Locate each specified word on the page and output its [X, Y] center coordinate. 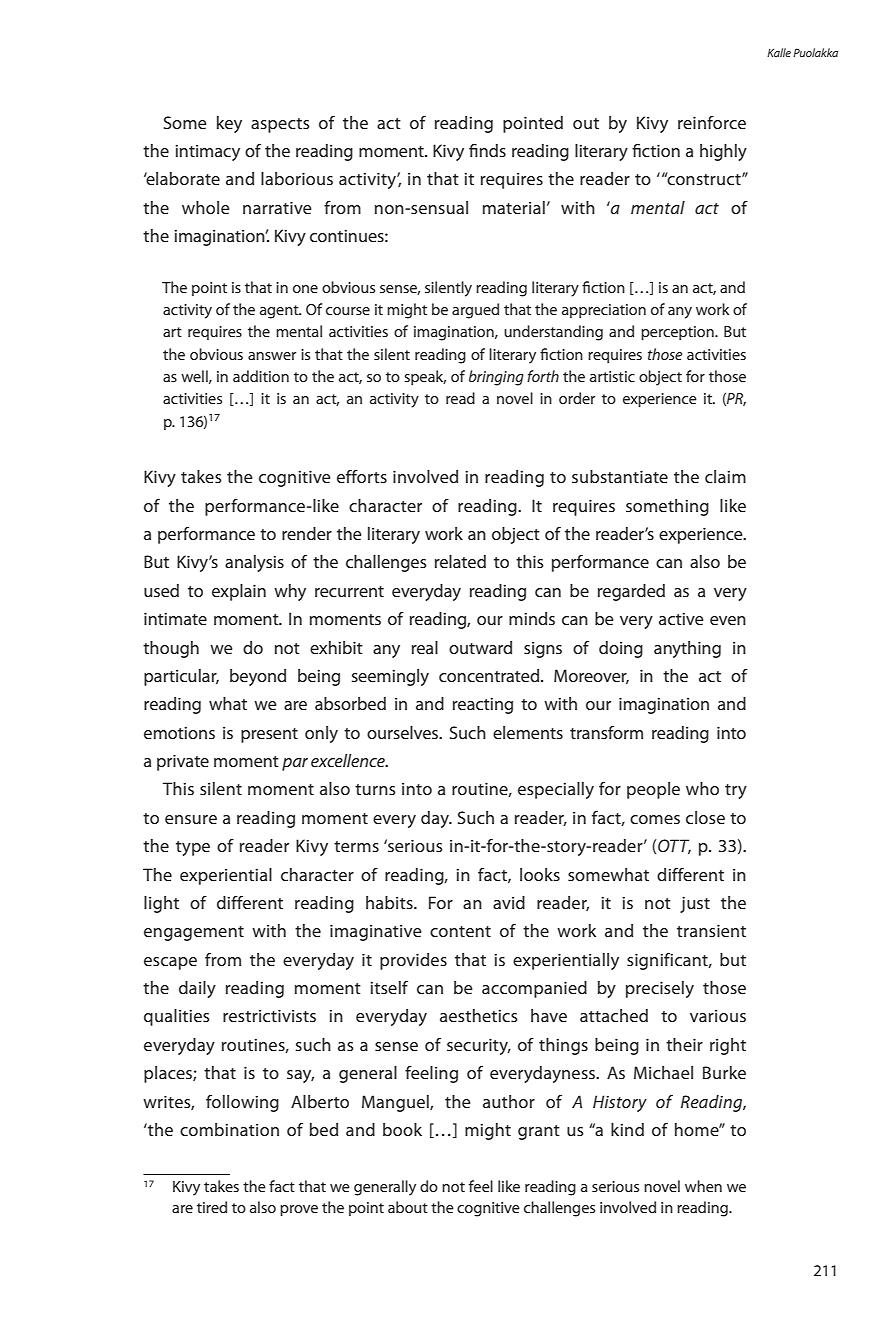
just [695, 904]
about [408, 1207]
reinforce [712, 122]
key [229, 124]
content [460, 931]
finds [487, 150]
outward [480, 647]
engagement [194, 933]
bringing [496, 378]
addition [261, 376]
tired [212, 1207]
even [728, 620]
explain [239, 592]
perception [678, 333]
